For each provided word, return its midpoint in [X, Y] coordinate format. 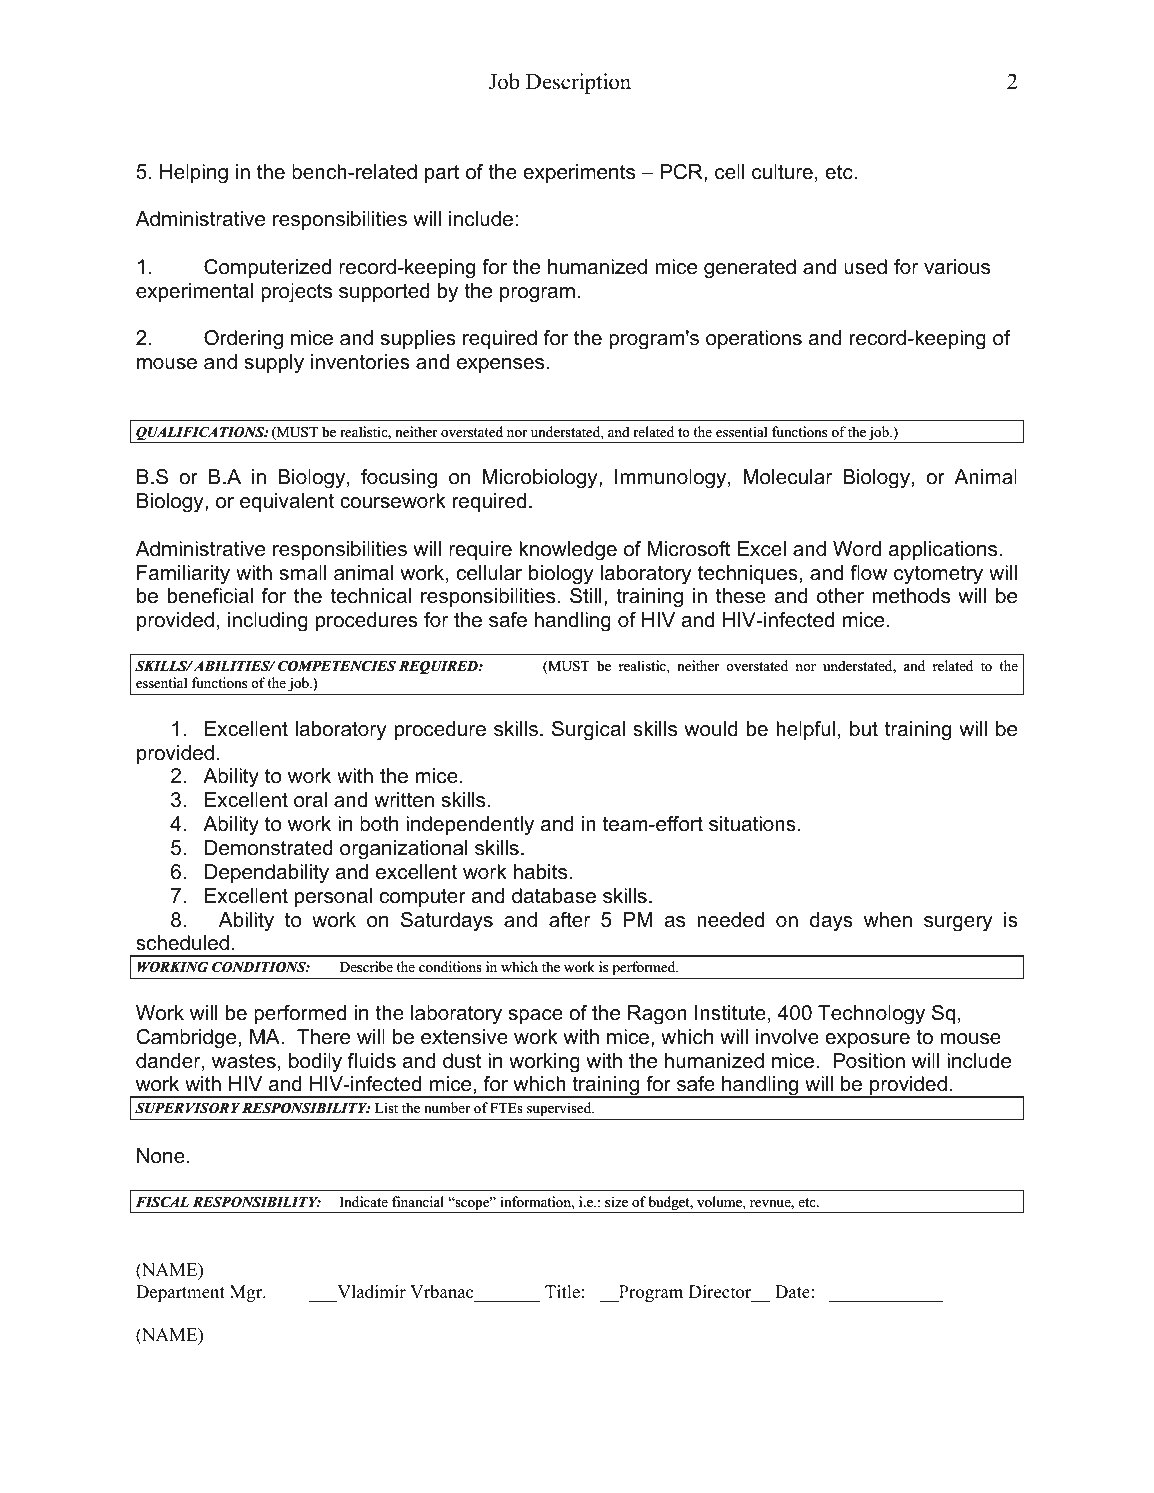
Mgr [247, 1293]
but [864, 729]
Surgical [588, 731]
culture [782, 172]
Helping [194, 174]
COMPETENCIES [337, 666]
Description [578, 83]
